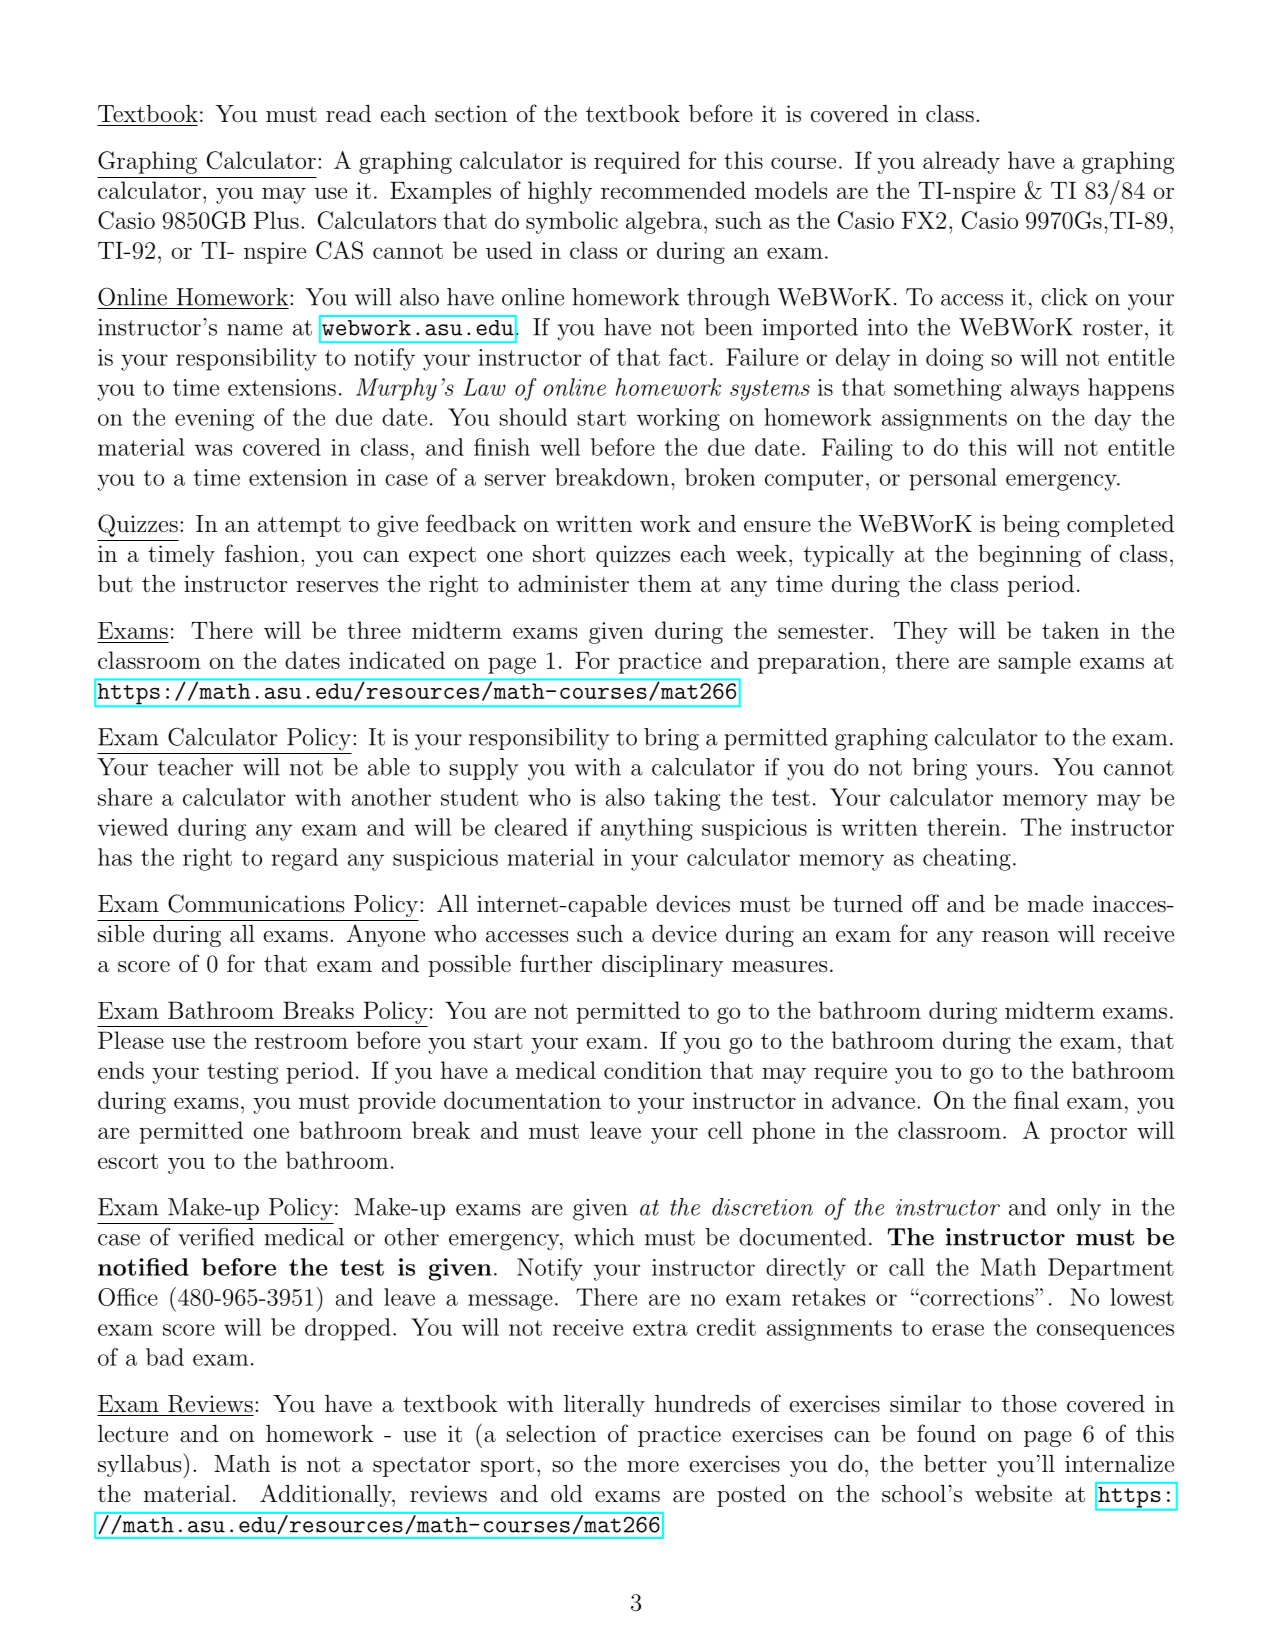 This screenshot has width=1272, height=1646. Describe the element at coordinates (673, 190) in the screenshot. I see `recommended` at that location.
